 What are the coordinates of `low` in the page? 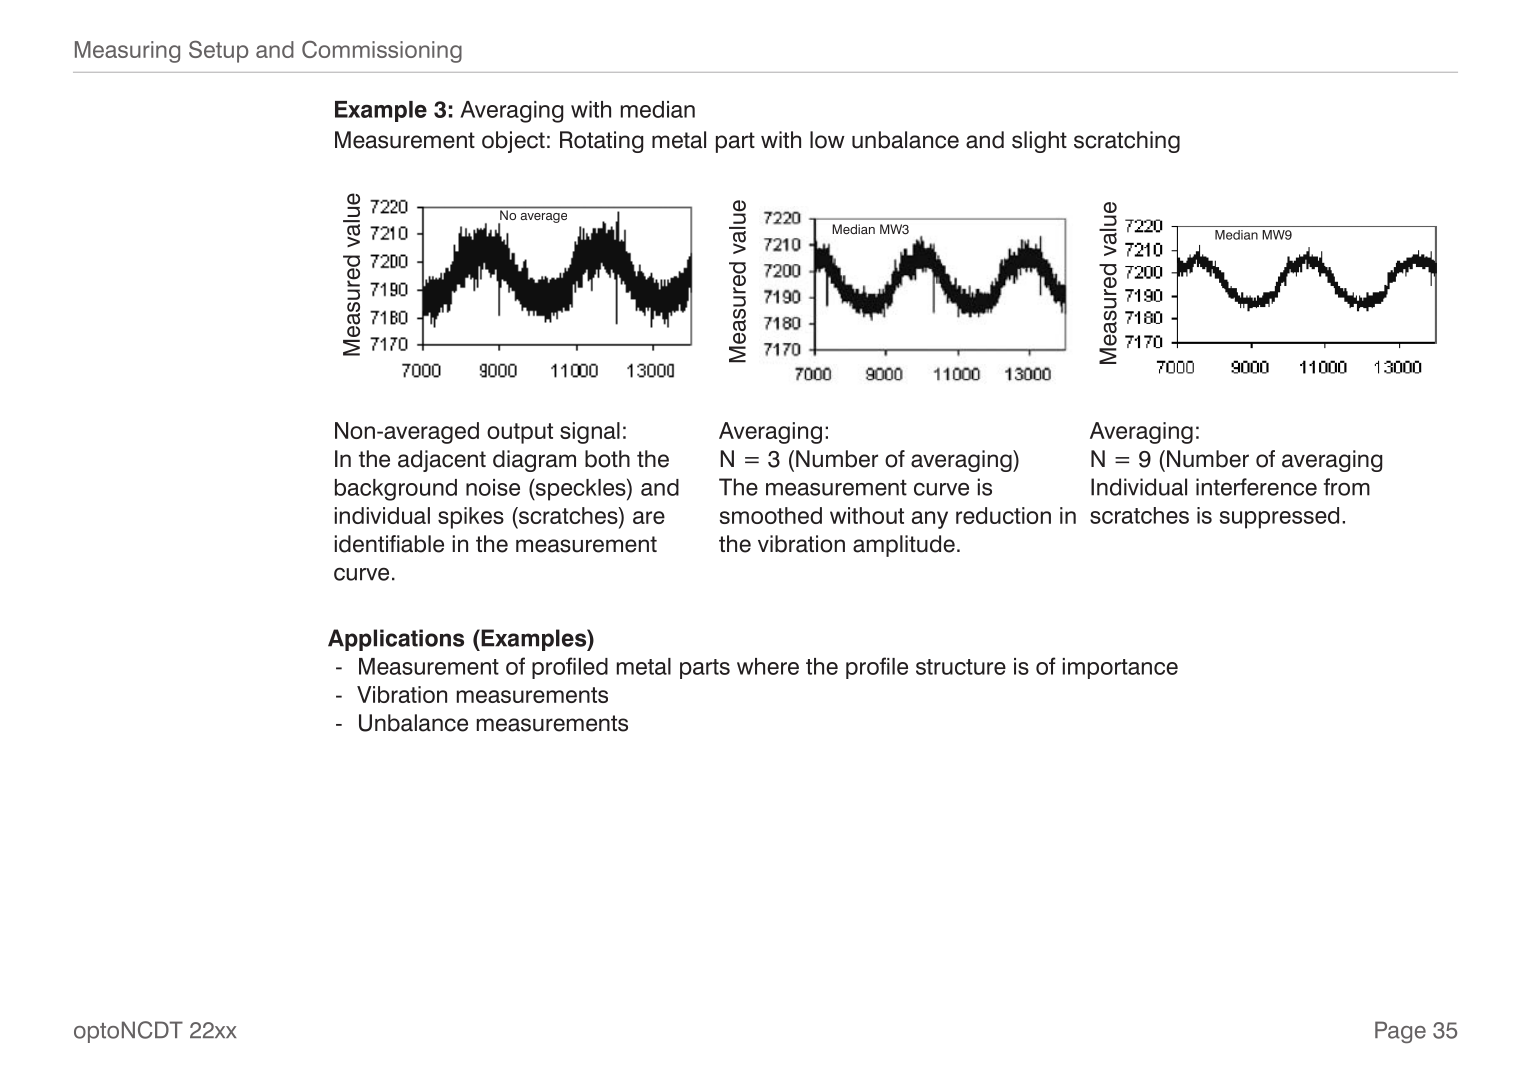 It's located at (827, 140).
